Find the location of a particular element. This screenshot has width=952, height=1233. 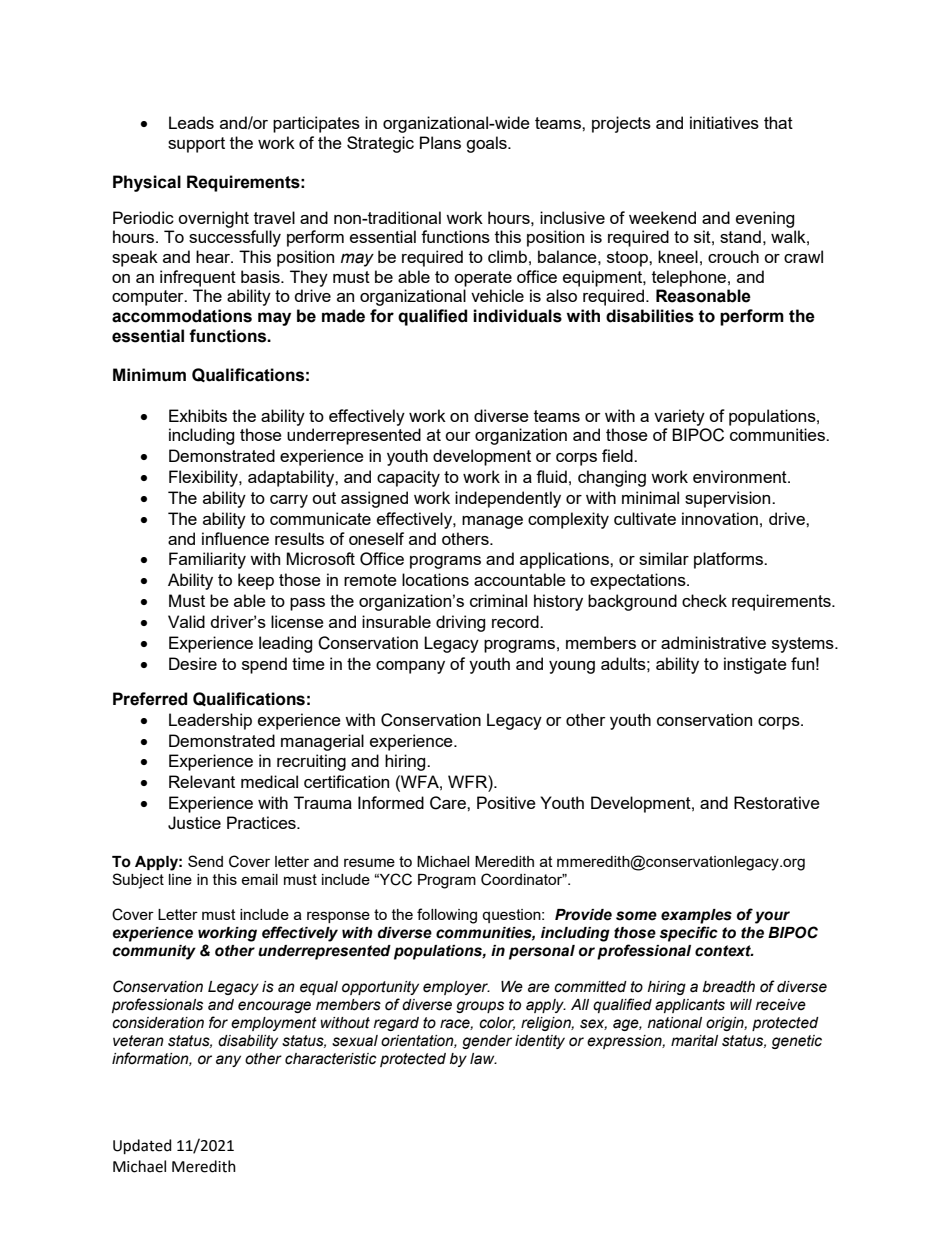

Send is located at coordinates (205, 861).
